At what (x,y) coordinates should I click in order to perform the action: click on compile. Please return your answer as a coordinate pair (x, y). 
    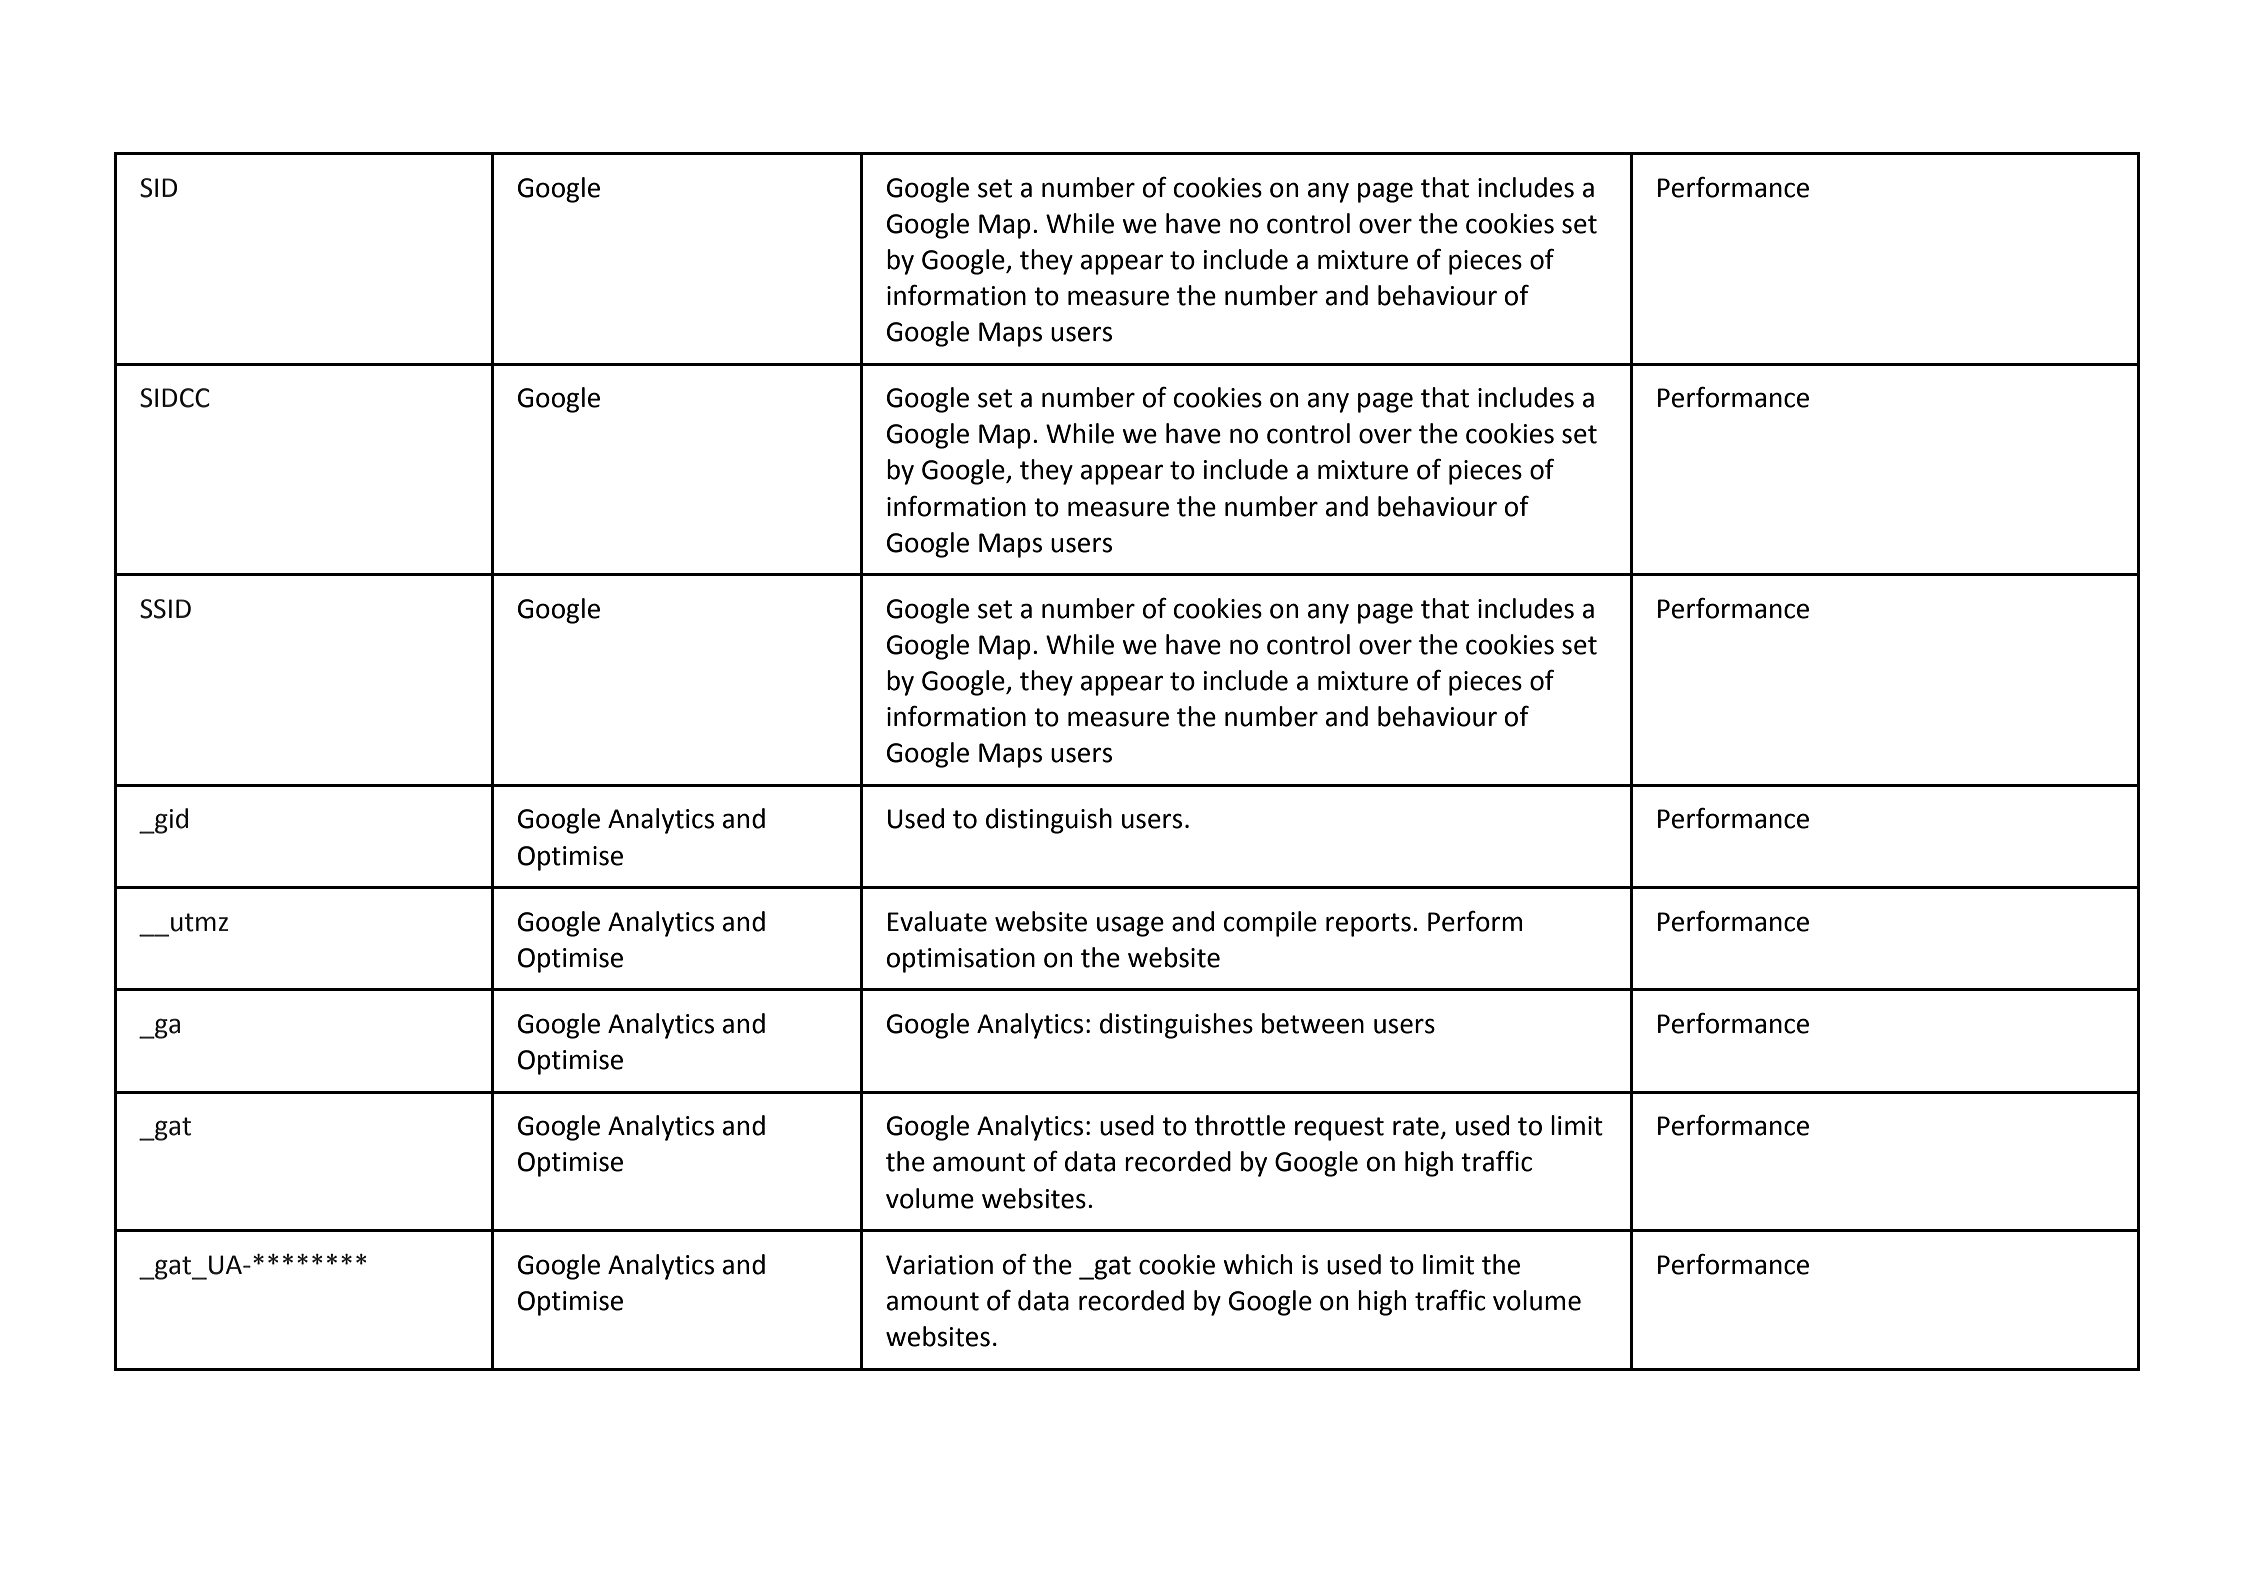
    Looking at the image, I should click on (1270, 924).
